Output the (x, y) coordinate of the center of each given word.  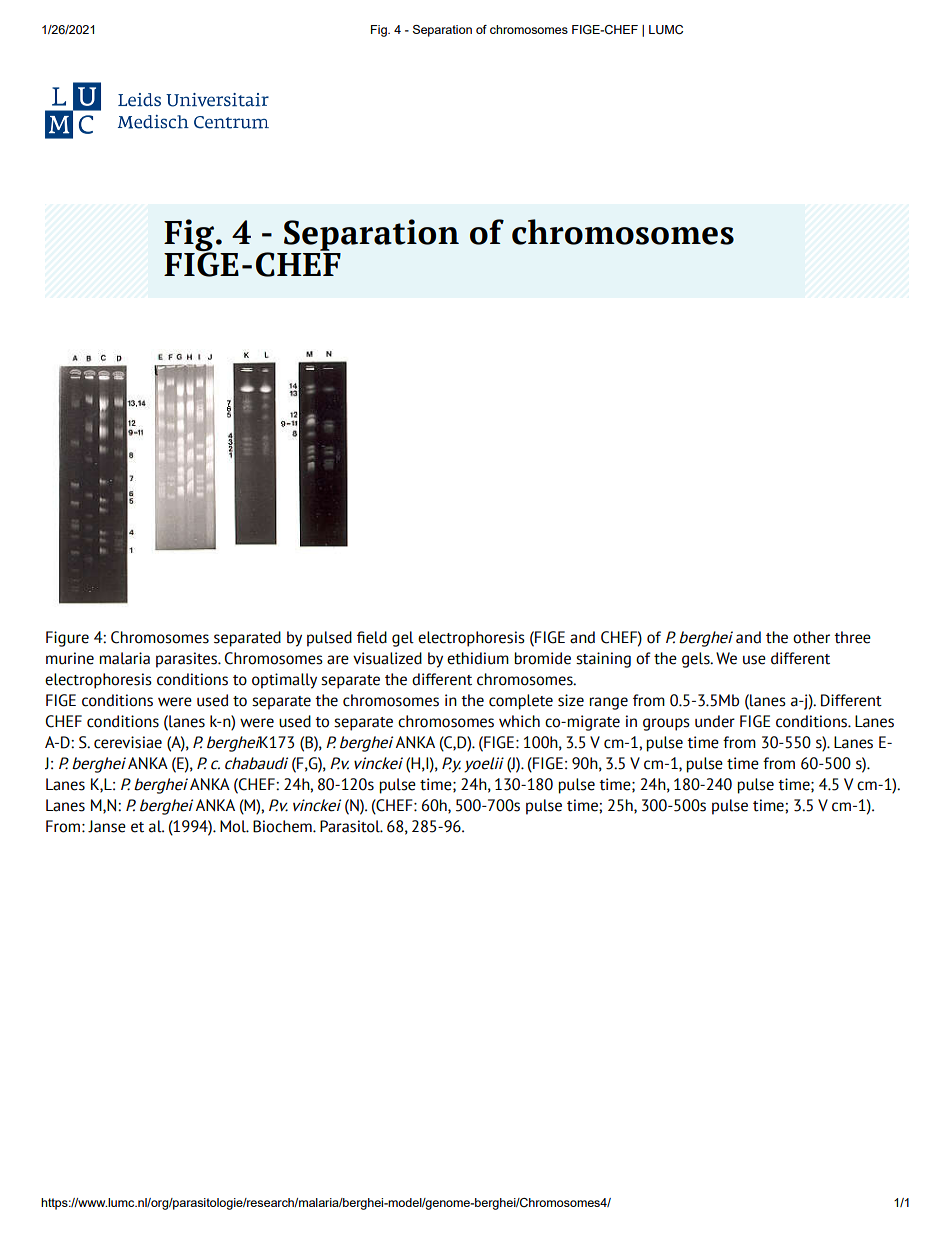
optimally (284, 681)
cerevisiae (128, 742)
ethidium (478, 658)
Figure (67, 639)
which (519, 721)
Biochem (283, 826)
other (811, 637)
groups (666, 724)
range (608, 703)
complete (521, 702)
